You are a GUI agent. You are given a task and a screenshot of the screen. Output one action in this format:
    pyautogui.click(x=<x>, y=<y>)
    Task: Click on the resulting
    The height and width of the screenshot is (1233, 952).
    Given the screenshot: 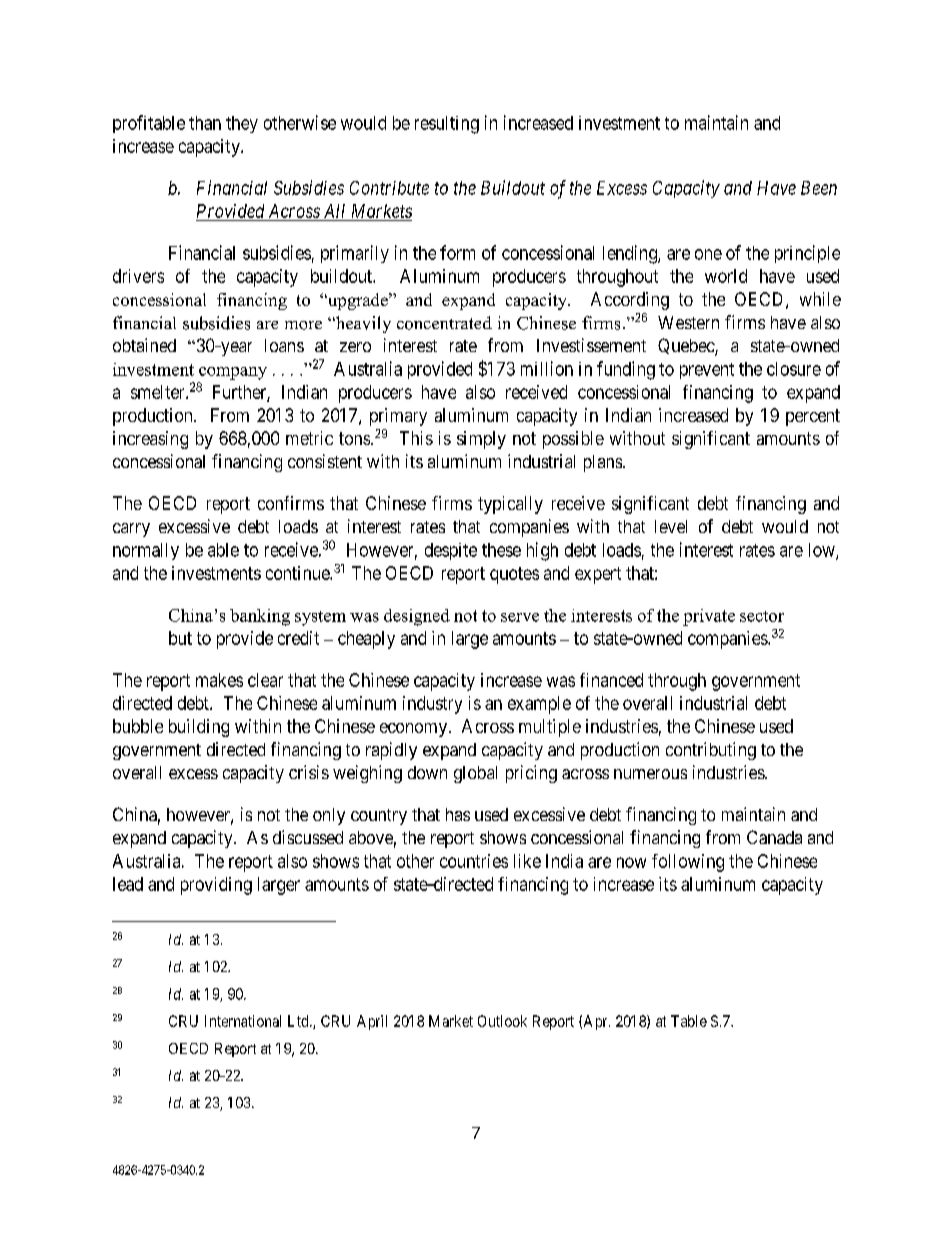 What is the action you would take?
    pyautogui.click(x=447, y=125)
